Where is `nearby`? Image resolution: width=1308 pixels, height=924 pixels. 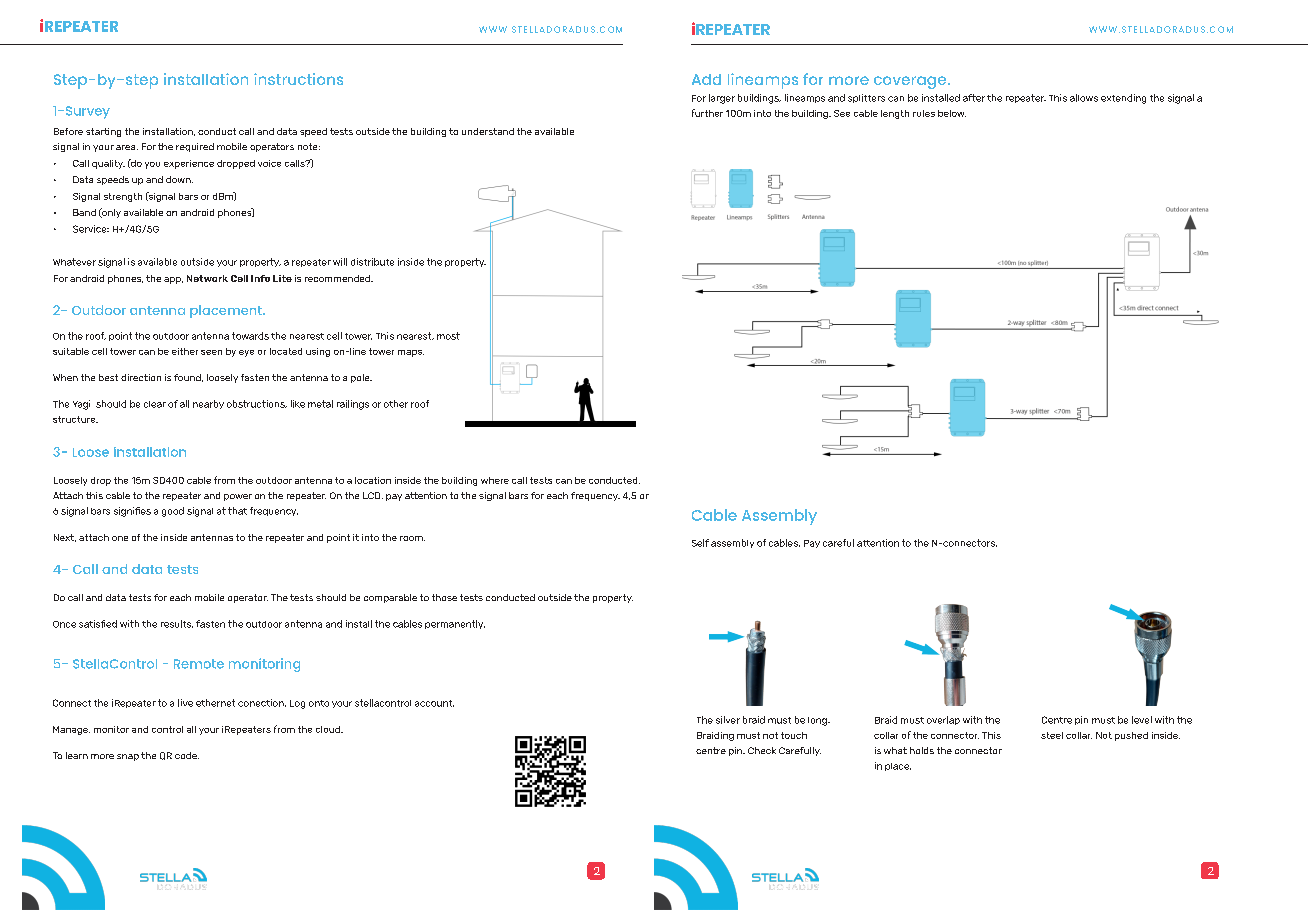 nearby is located at coordinates (208, 404).
